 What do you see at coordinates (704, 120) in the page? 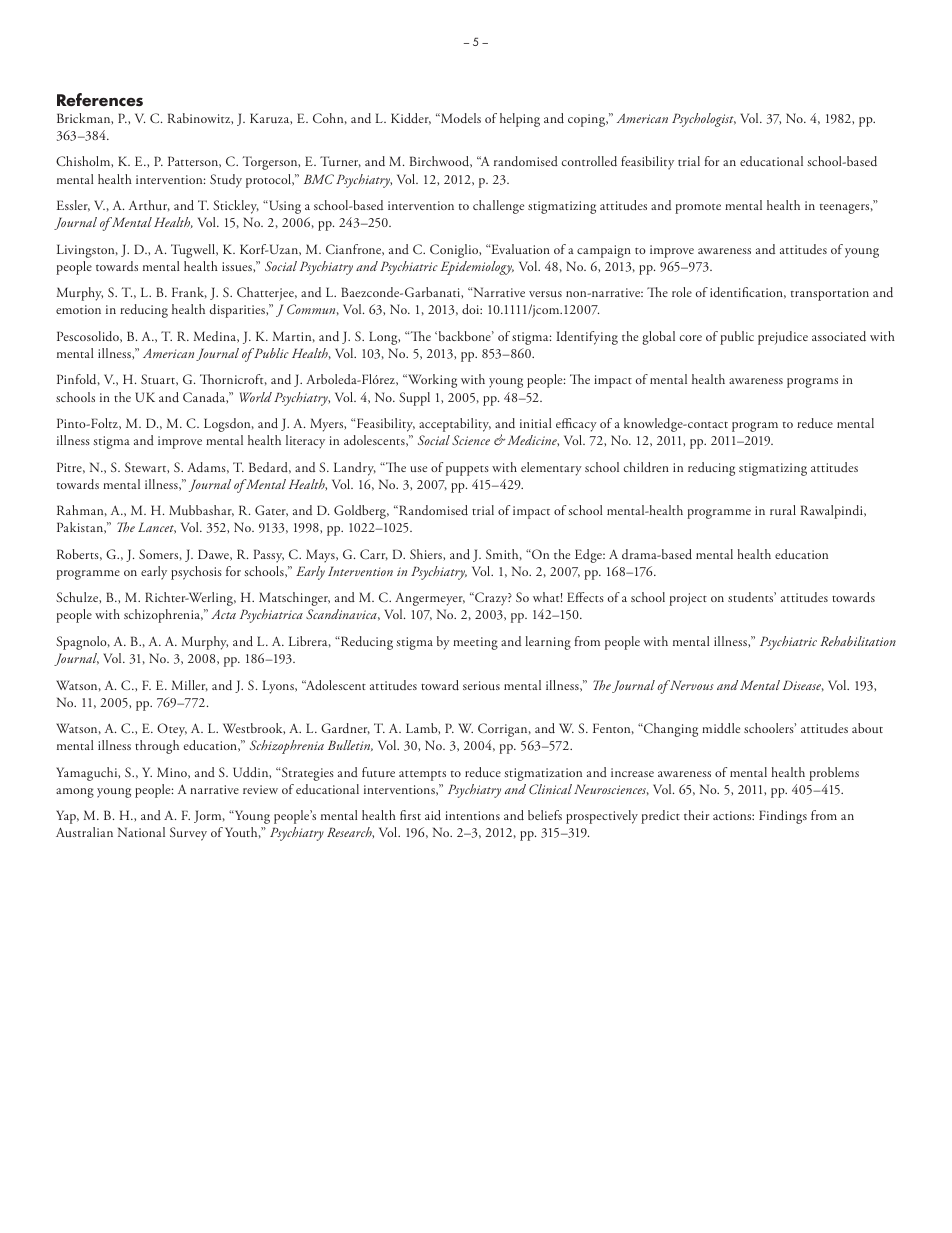
I see `Psychologist` at bounding box center [704, 120].
